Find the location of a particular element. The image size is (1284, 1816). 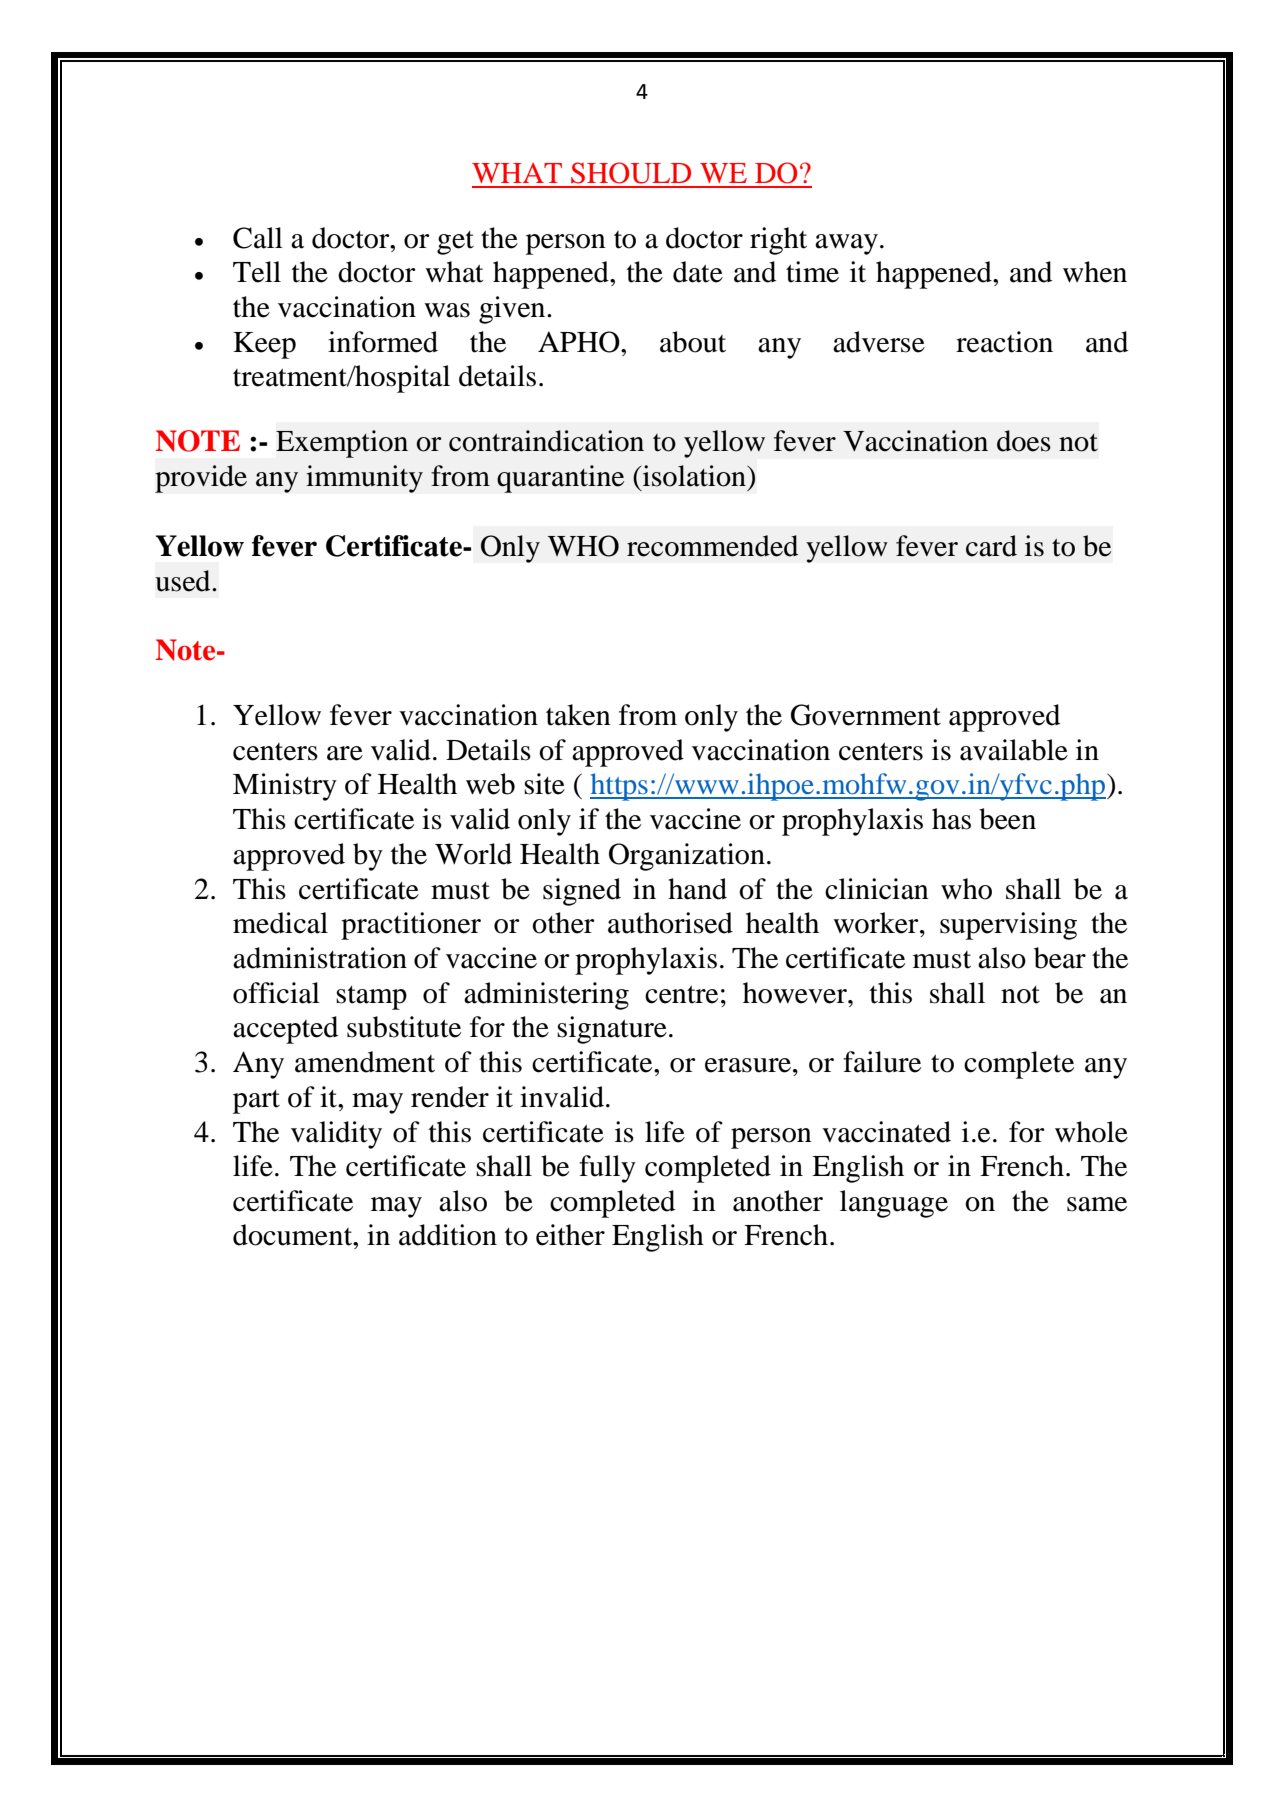

addition is located at coordinates (448, 1235).
